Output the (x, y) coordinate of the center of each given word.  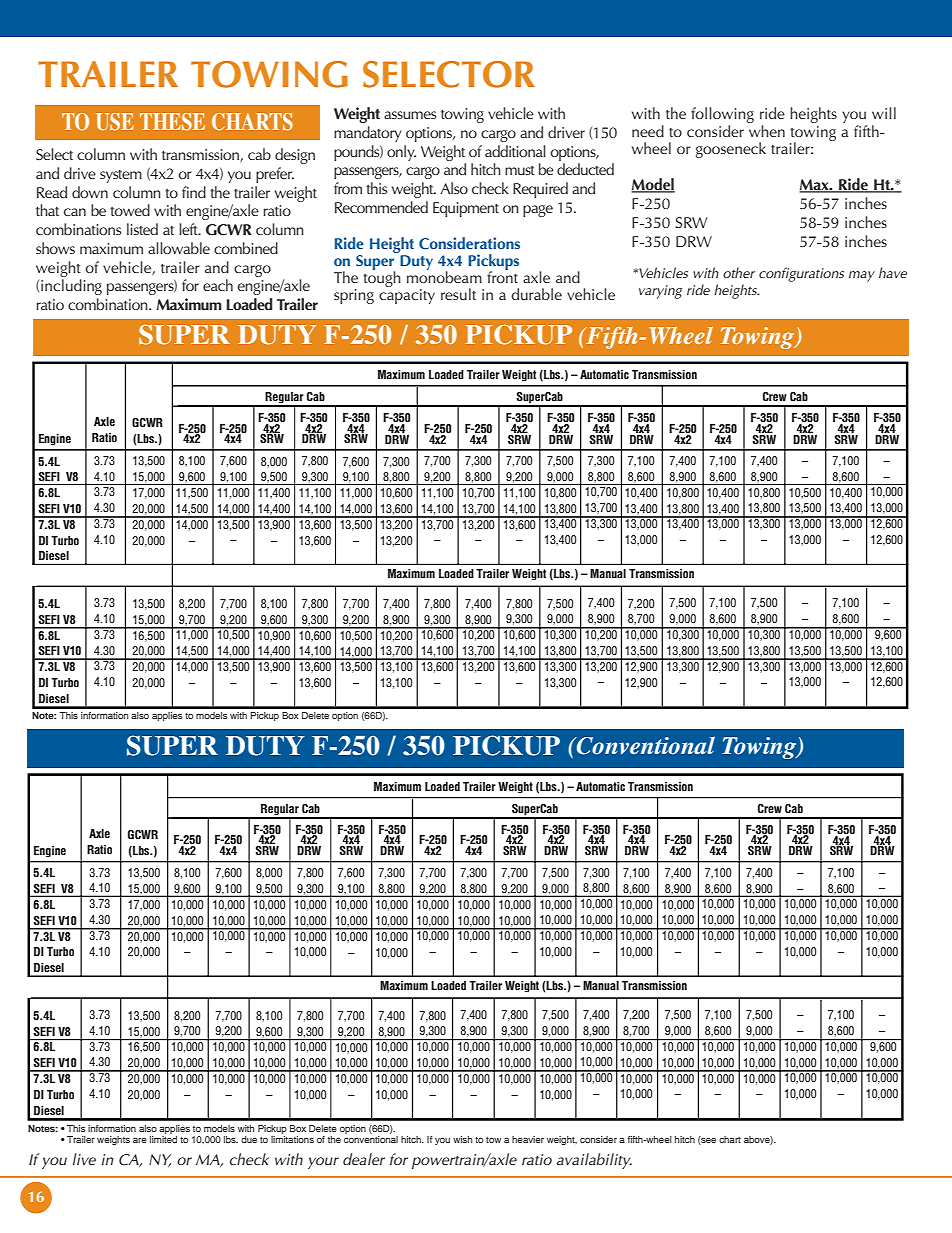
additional (515, 151)
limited (163, 1138)
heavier (528, 1139)
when (766, 129)
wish (463, 1139)
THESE (172, 122)
